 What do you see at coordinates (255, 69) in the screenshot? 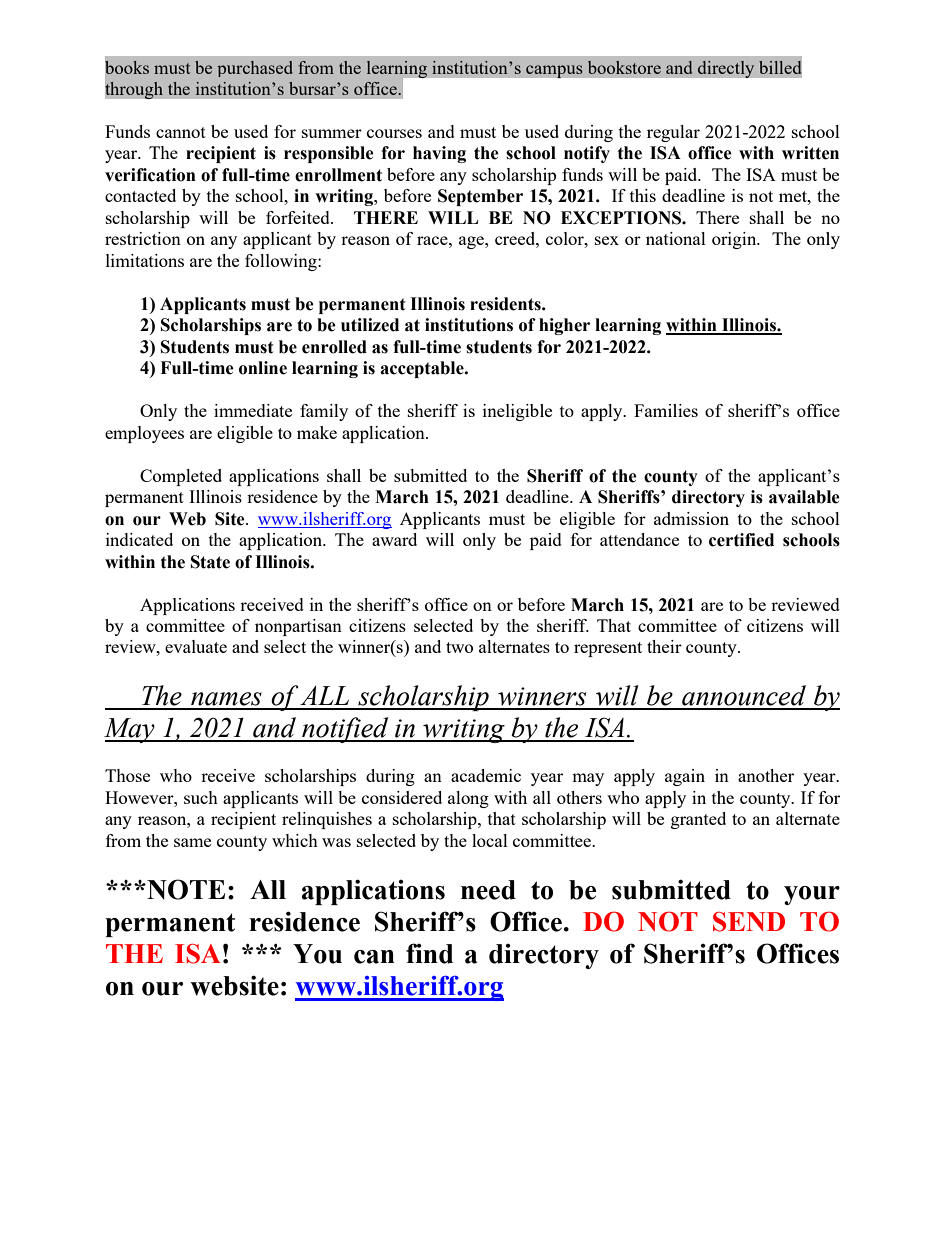
I see `purchased` at bounding box center [255, 69].
